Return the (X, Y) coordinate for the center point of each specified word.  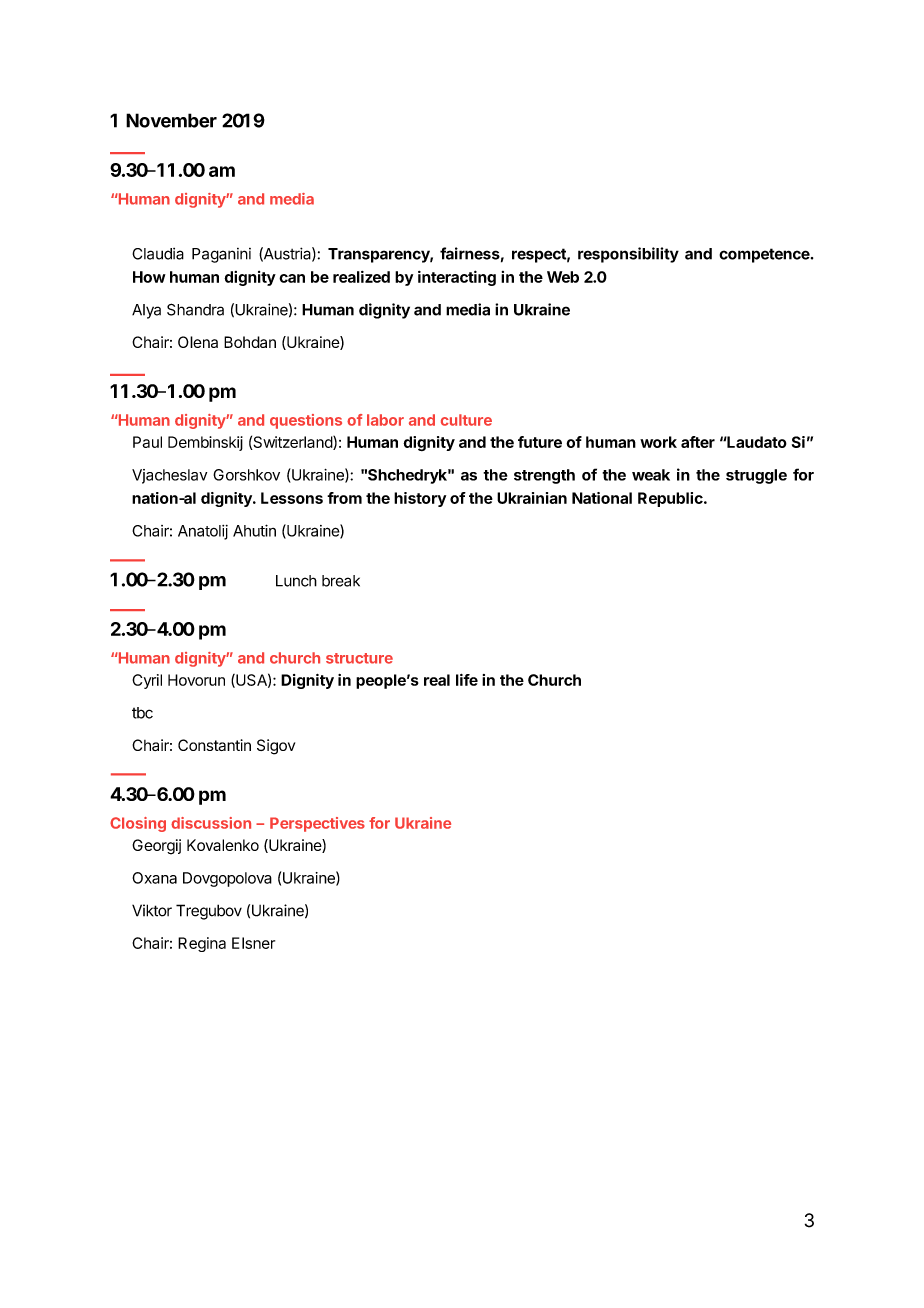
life (467, 680)
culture (466, 420)
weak (651, 475)
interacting (457, 278)
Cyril (147, 681)
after (698, 442)
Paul (147, 442)
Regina (202, 944)
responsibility (628, 255)
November (171, 120)
